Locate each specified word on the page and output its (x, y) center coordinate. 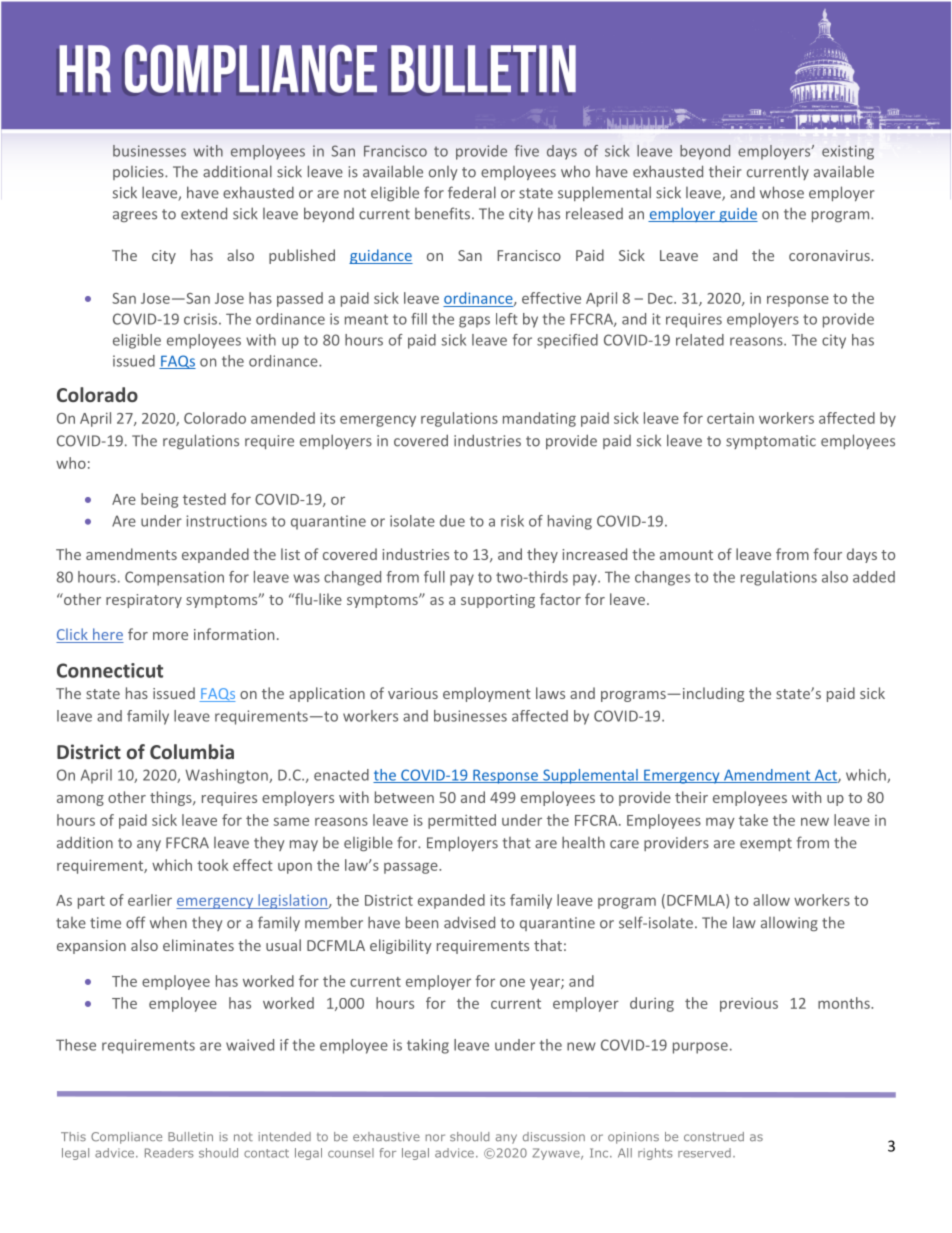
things (172, 798)
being (159, 500)
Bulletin (190, 1136)
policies (139, 173)
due (452, 521)
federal (472, 192)
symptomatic (771, 442)
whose (782, 192)
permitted (462, 821)
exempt (766, 844)
